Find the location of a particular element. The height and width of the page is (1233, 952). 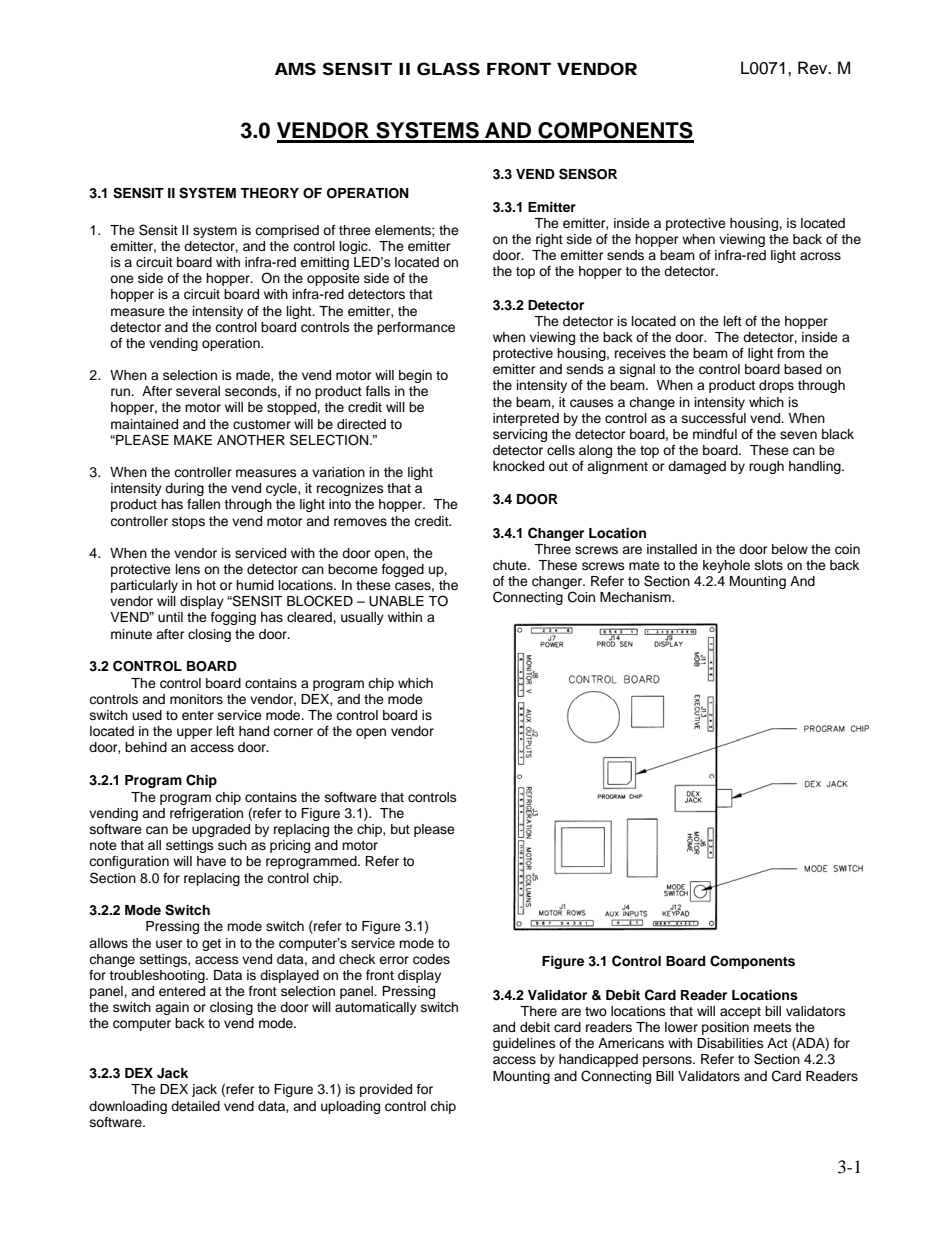

but is located at coordinates (400, 829).
